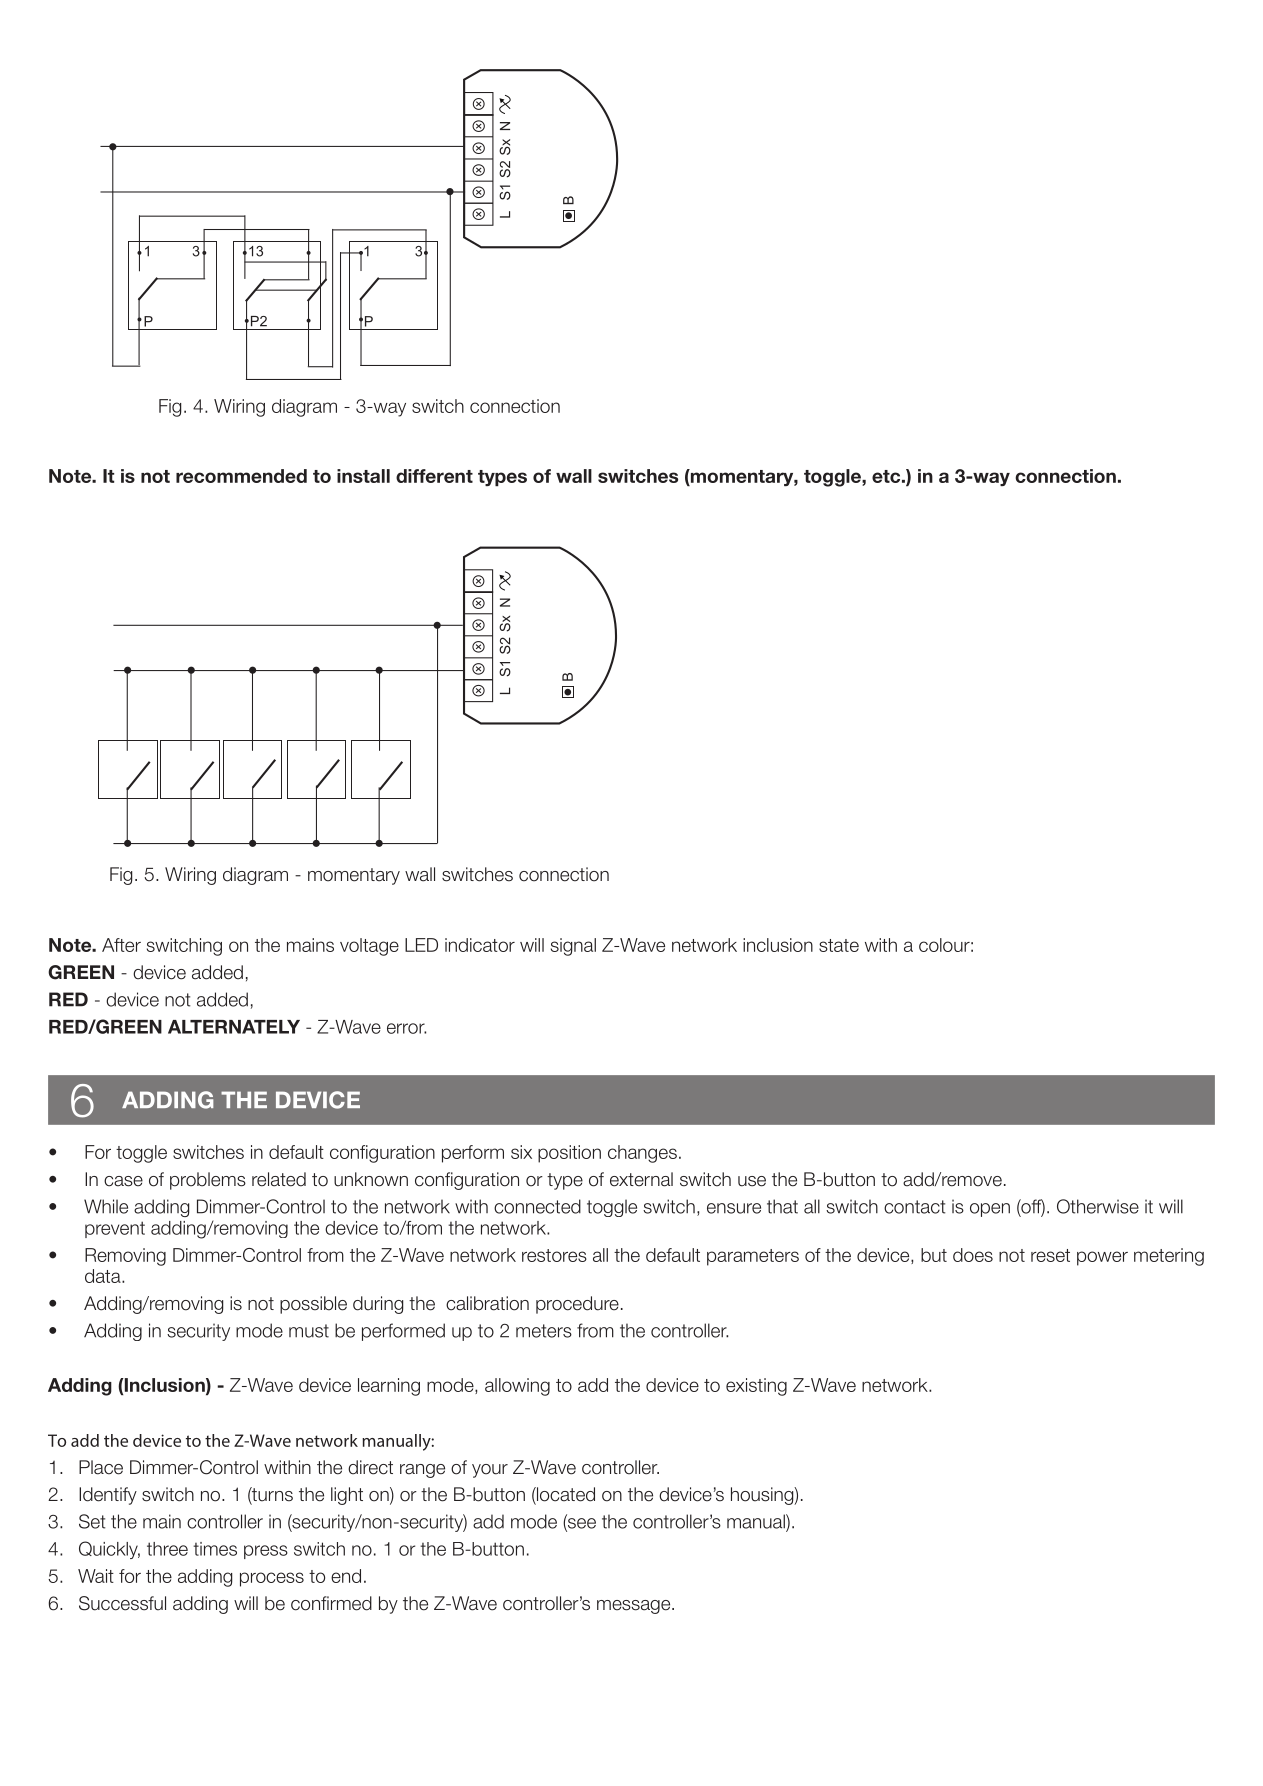  What do you see at coordinates (839, 945) in the screenshot?
I see `state` at bounding box center [839, 945].
